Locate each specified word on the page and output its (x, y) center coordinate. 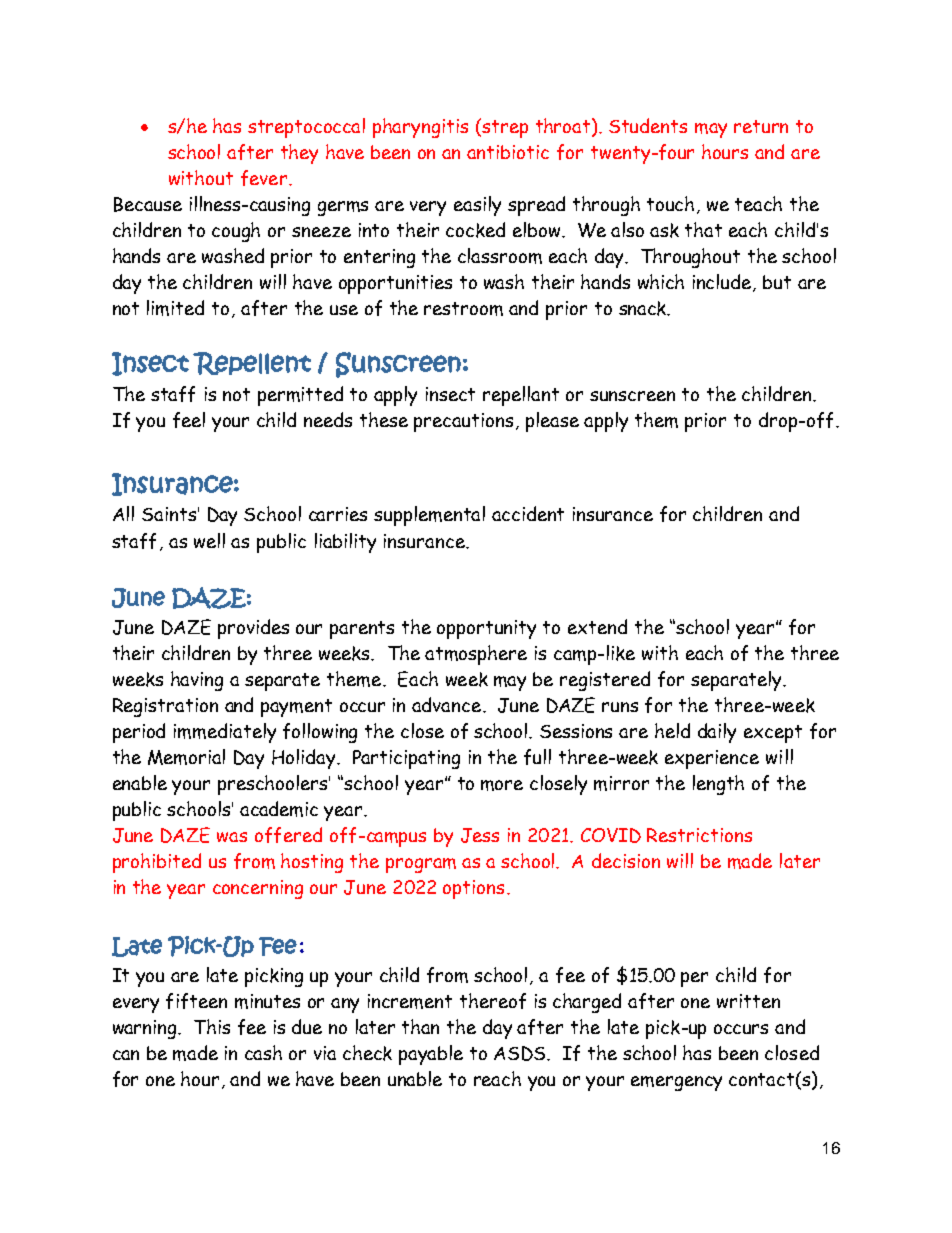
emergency (676, 1083)
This (212, 1026)
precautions (465, 422)
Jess (480, 835)
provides (253, 629)
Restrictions (699, 835)
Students (648, 125)
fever (264, 178)
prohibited (157, 863)
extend (597, 626)
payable (431, 1055)
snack (644, 308)
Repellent (252, 363)
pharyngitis (420, 128)
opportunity (486, 629)
